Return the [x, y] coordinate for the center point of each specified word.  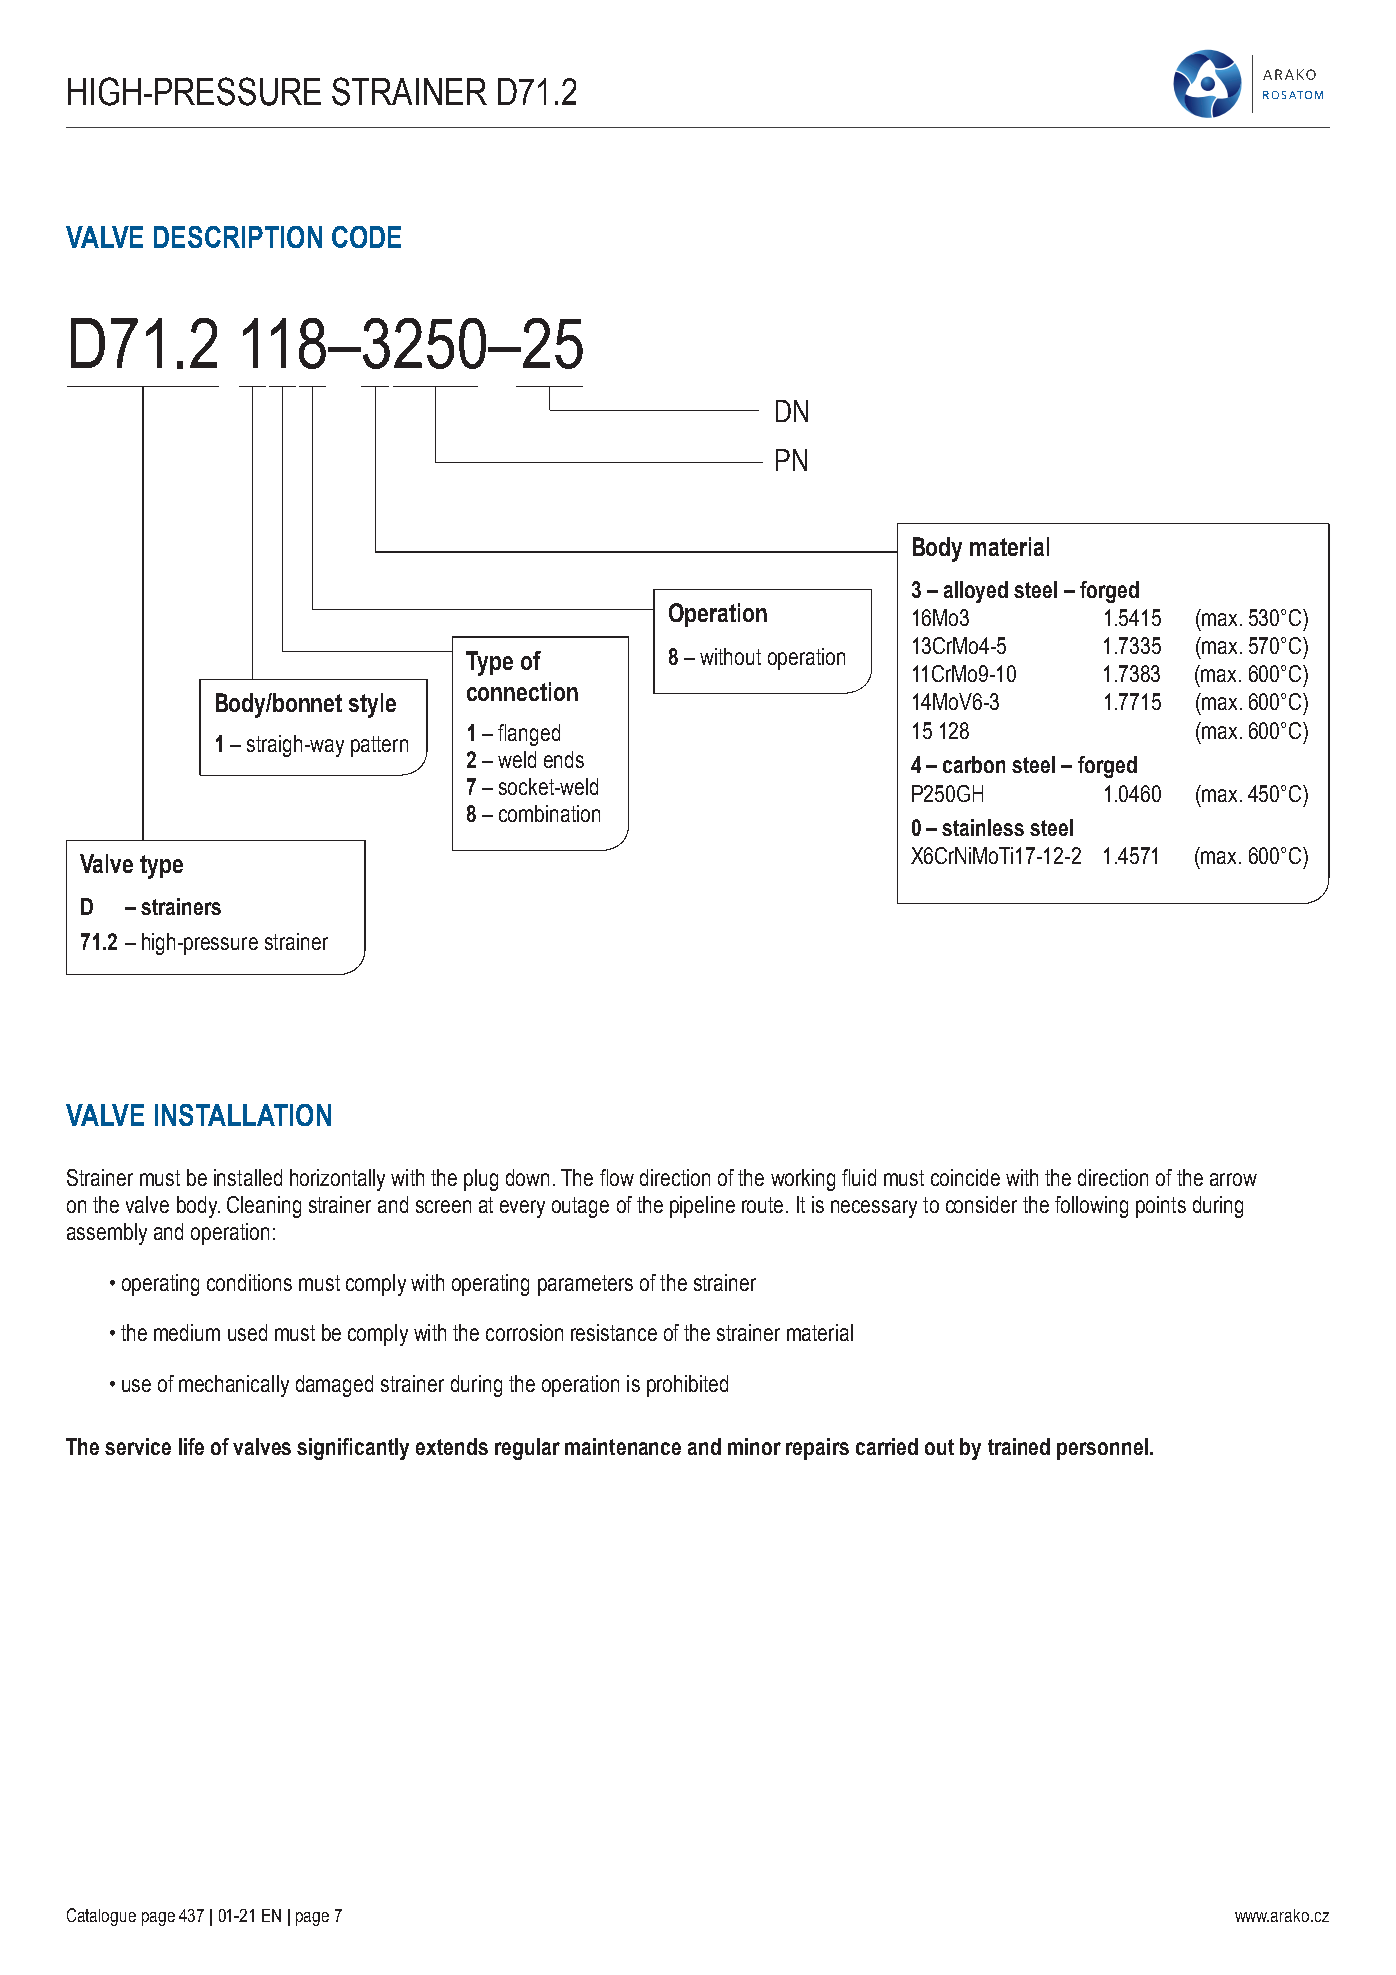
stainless [983, 827]
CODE [366, 237]
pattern [379, 746]
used [247, 1332]
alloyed [976, 592]
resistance [614, 1332]
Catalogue [101, 1917]
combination [549, 813]
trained [1019, 1446]
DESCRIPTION [238, 237]
